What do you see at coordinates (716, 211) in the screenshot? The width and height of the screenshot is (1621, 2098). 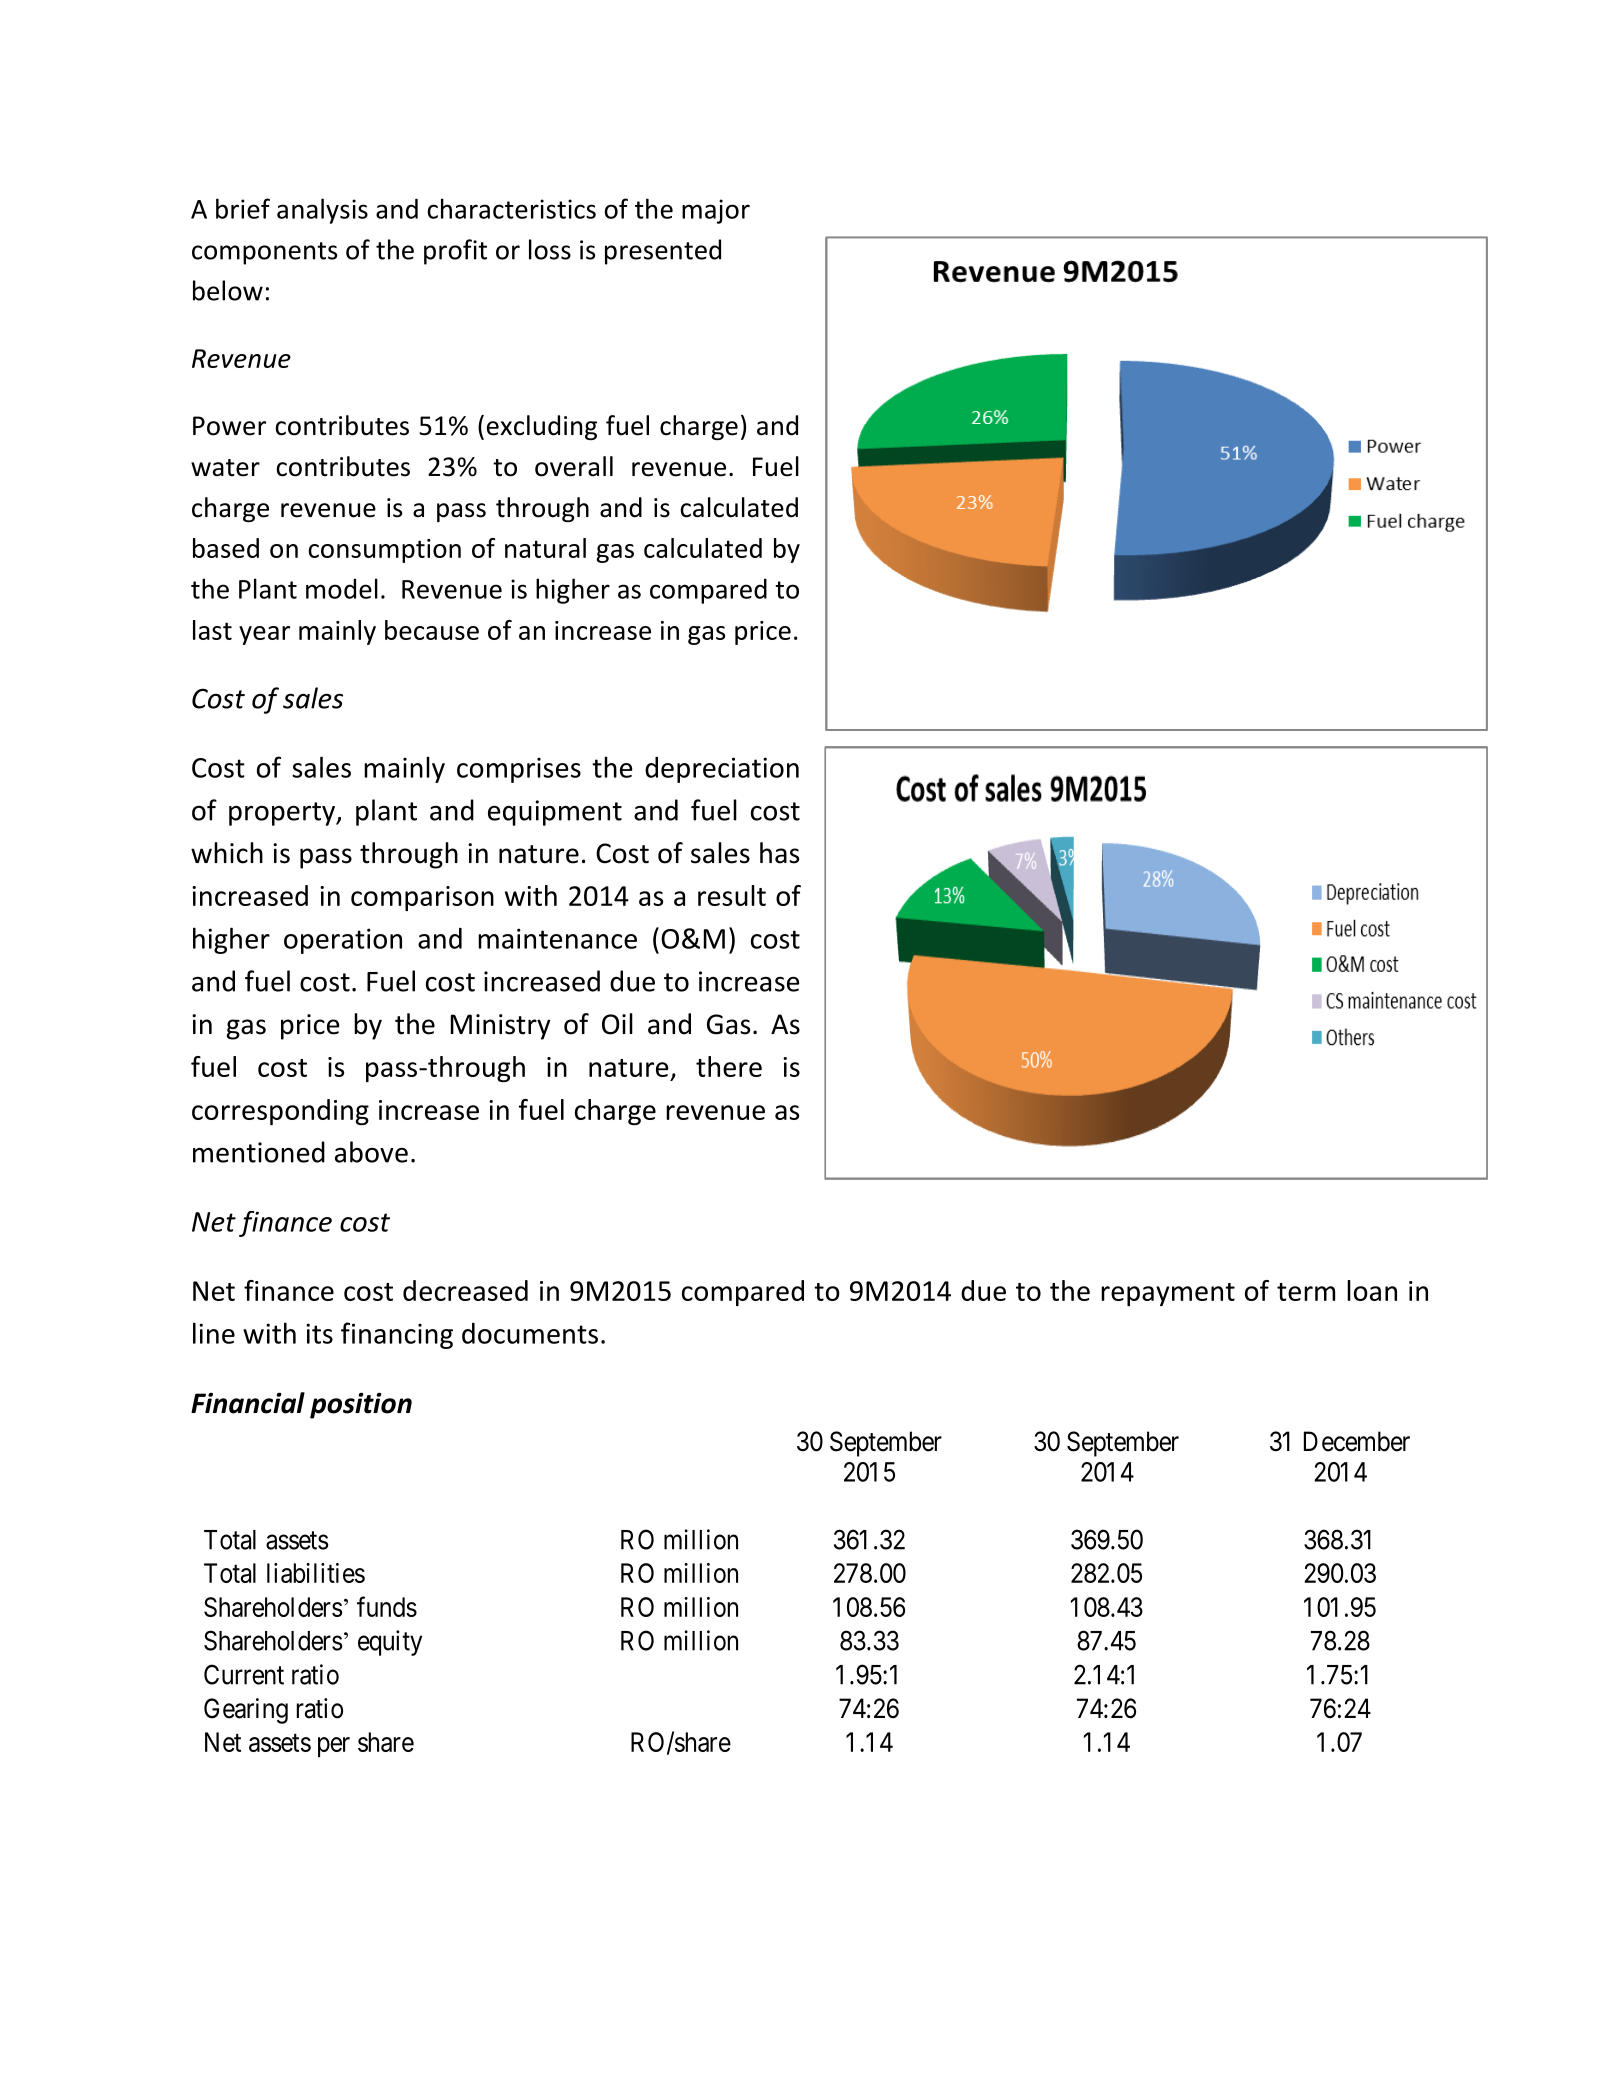 I see `major` at bounding box center [716, 211].
